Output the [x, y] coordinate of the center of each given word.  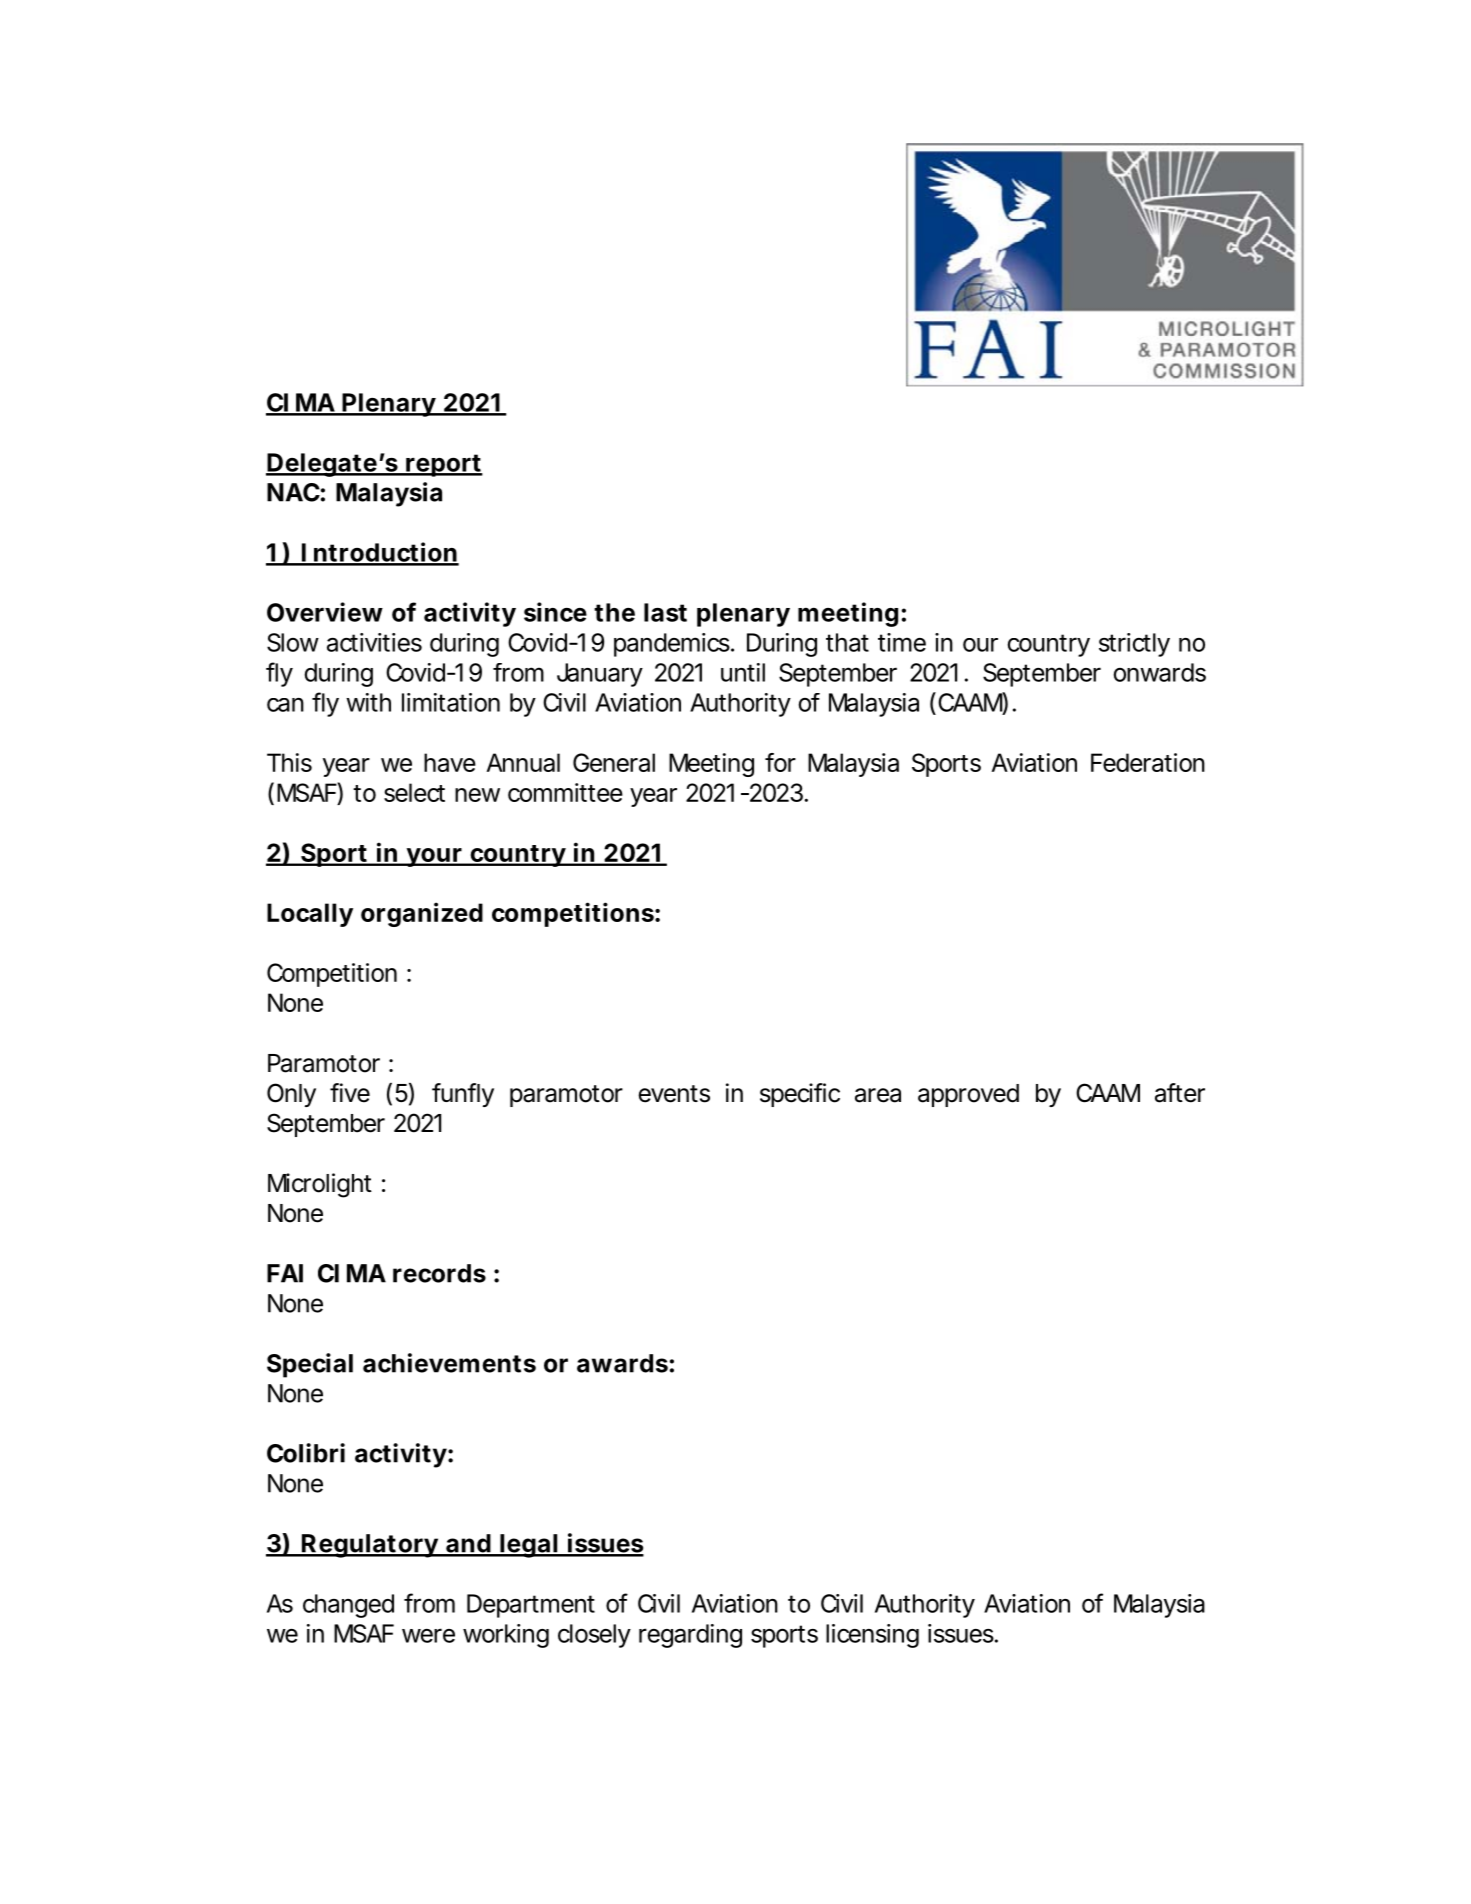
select [414, 792]
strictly [1134, 645]
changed [348, 1606]
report [443, 465]
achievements [449, 1363]
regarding [690, 1636]
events [674, 1094]
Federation [1148, 762]
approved [968, 1095]
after [1180, 1093]
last [665, 612]
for [780, 762]
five [350, 1093]
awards [622, 1363]
